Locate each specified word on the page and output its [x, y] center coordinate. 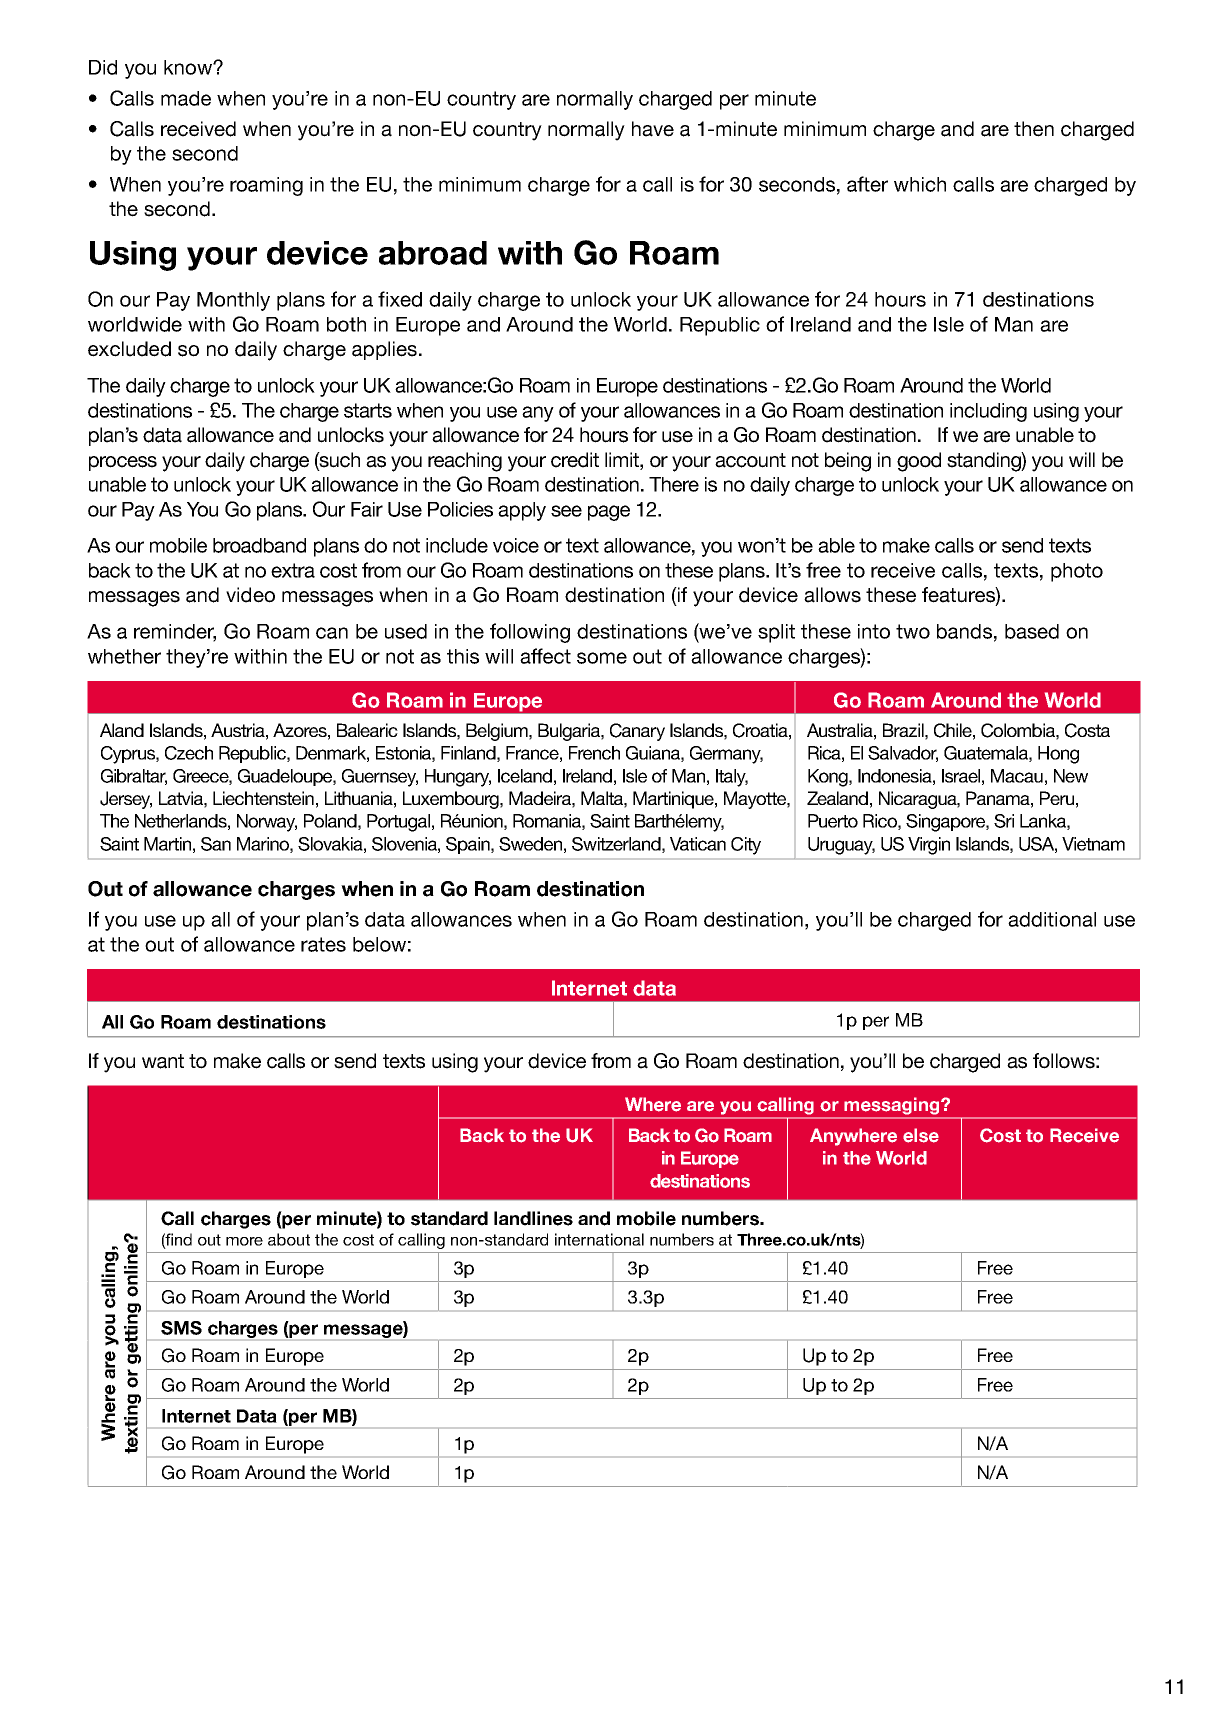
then [1034, 129]
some [602, 658]
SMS [181, 1328]
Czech [189, 753]
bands [964, 631]
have [653, 129]
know [189, 67]
